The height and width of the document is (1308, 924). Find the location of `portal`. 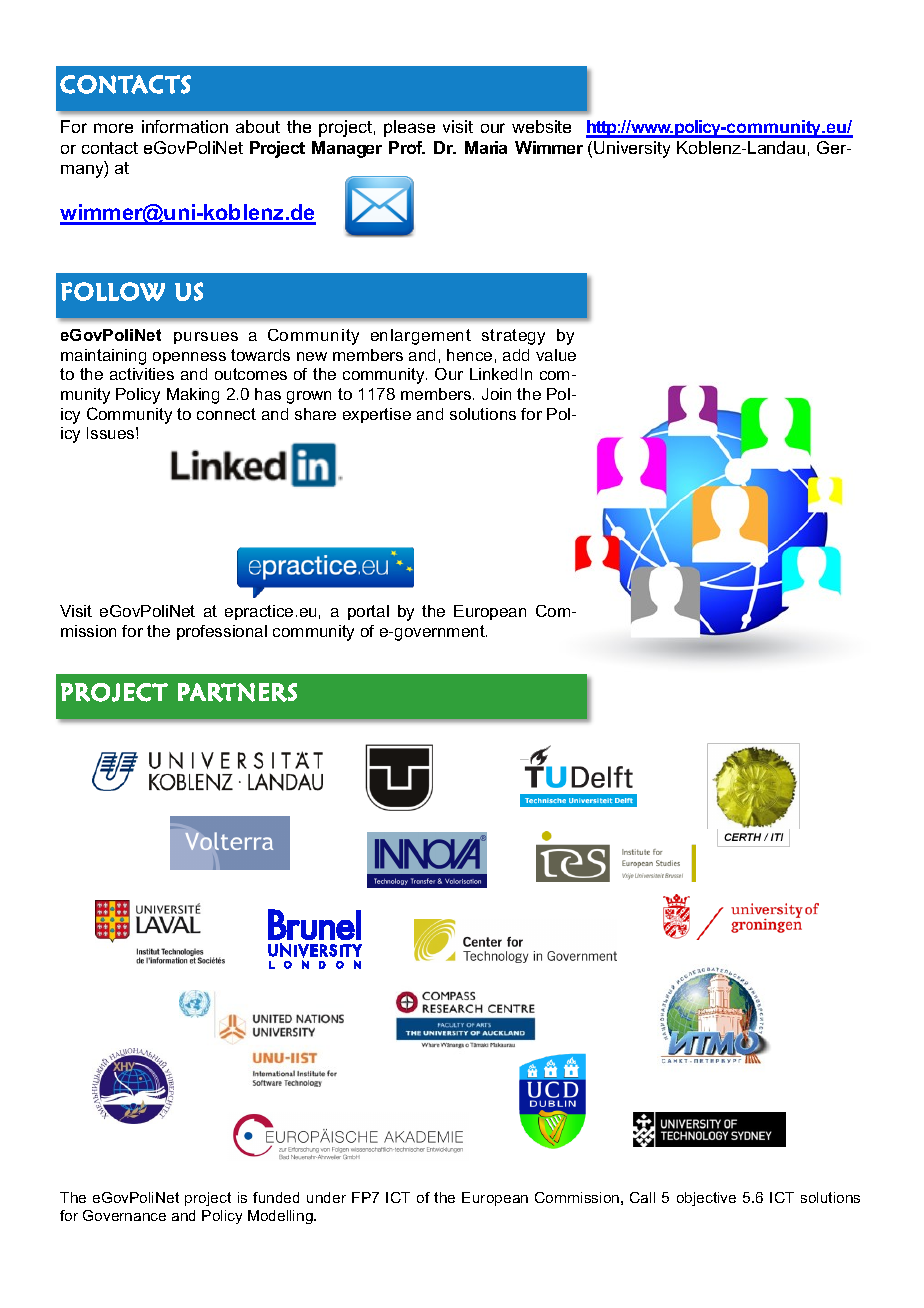

portal is located at coordinates (368, 612).
